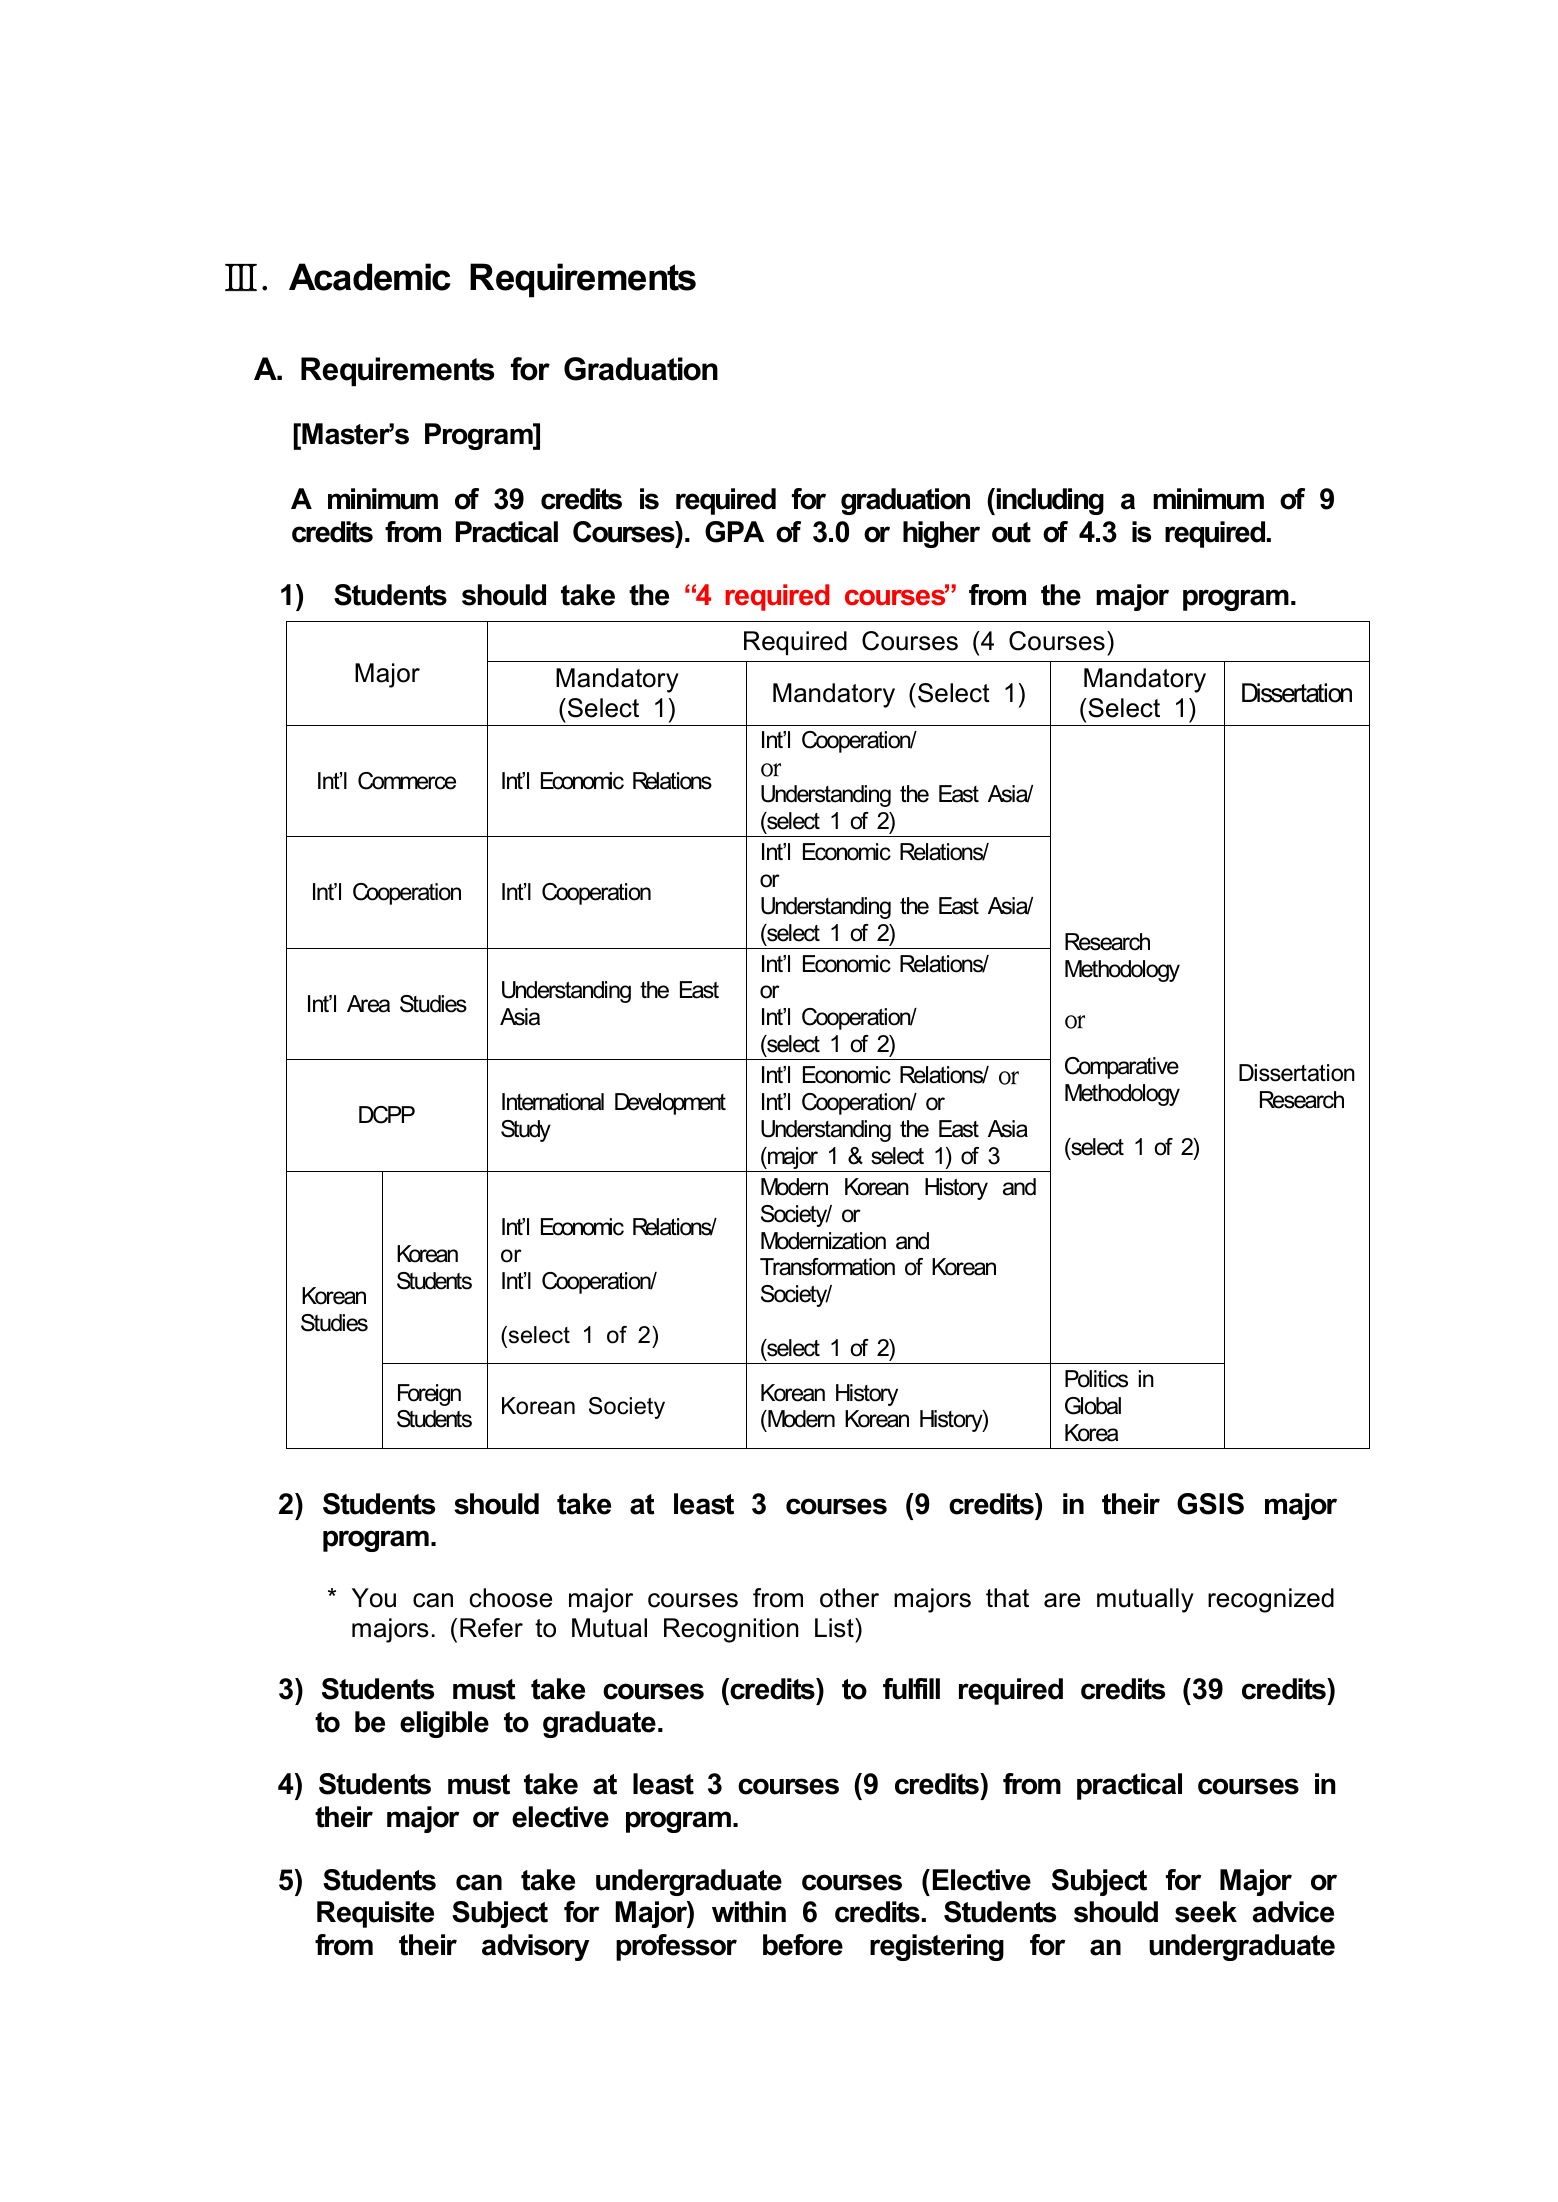  What do you see at coordinates (1122, 1068) in the image?
I see `Comparative` at bounding box center [1122, 1068].
